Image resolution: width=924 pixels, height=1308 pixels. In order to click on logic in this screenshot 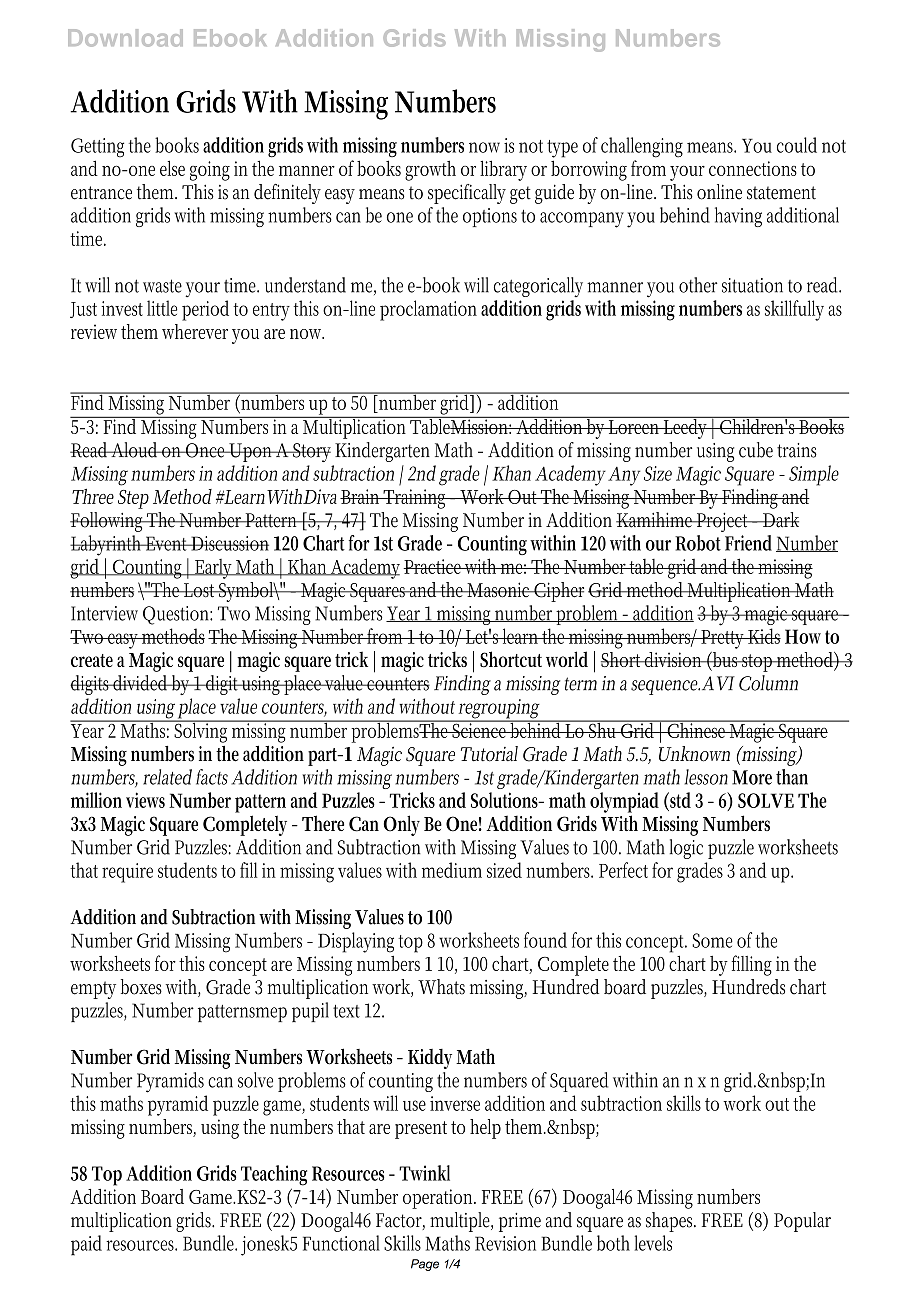, I will do `click(686, 849)`.
